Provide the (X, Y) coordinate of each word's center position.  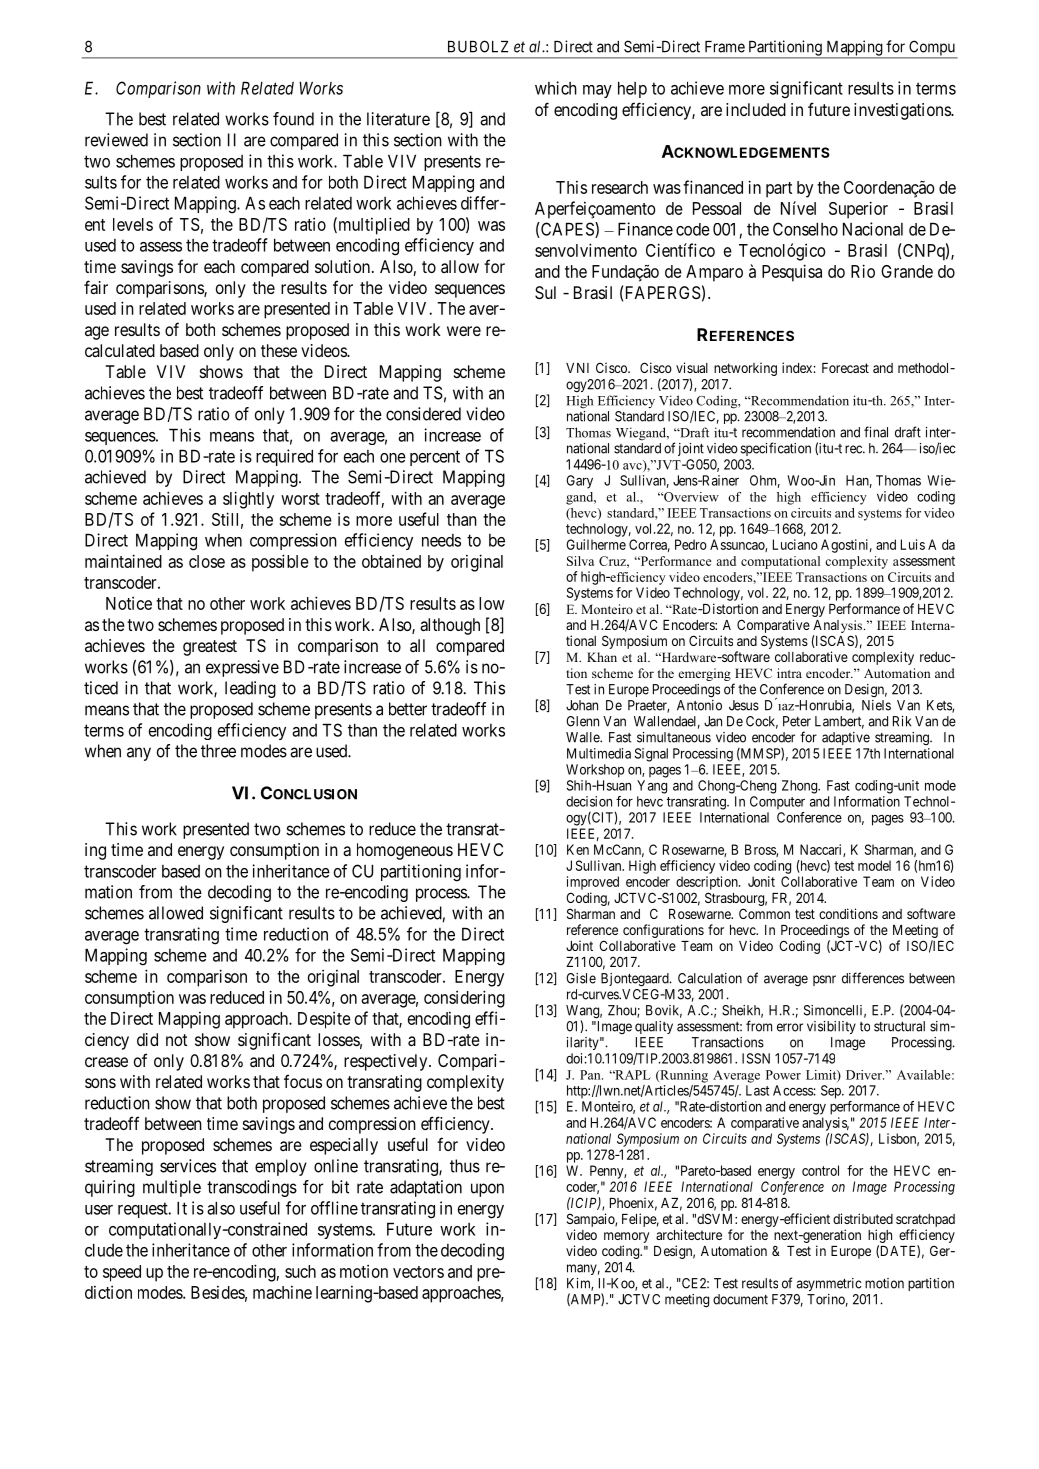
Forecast (845, 368)
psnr (824, 980)
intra (789, 673)
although (450, 626)
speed (122, 1273)
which (556, 88)
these (279, 350)
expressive (242, 668)
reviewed (116, 140)
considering (464, 999)
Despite (324, 1020)
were (464, 331)
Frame (725, 47)
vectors (418, 1272)
